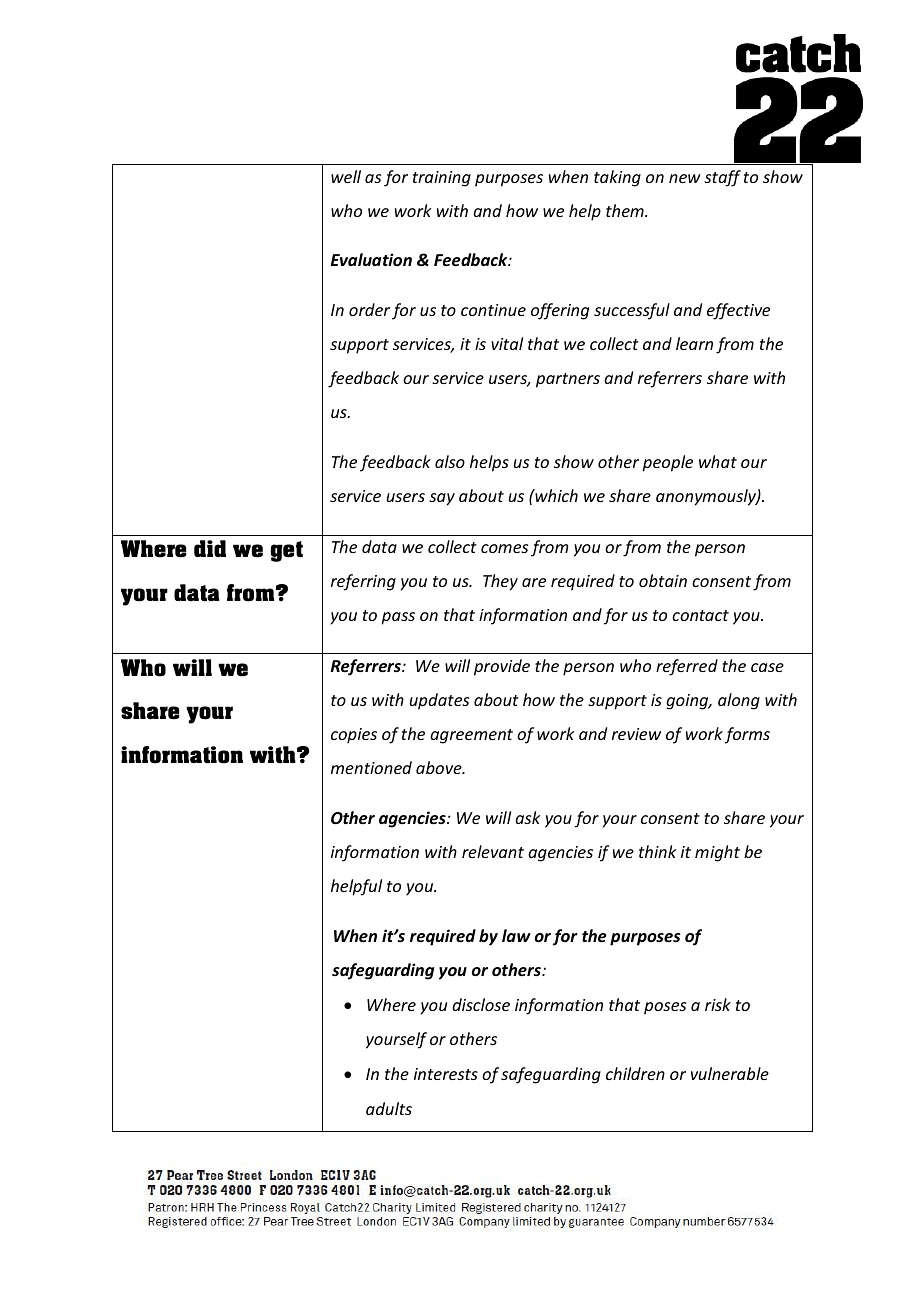  What do you see at coordinates (685, 178) in the document?
I see `new` at bounding box center [685, 178].
